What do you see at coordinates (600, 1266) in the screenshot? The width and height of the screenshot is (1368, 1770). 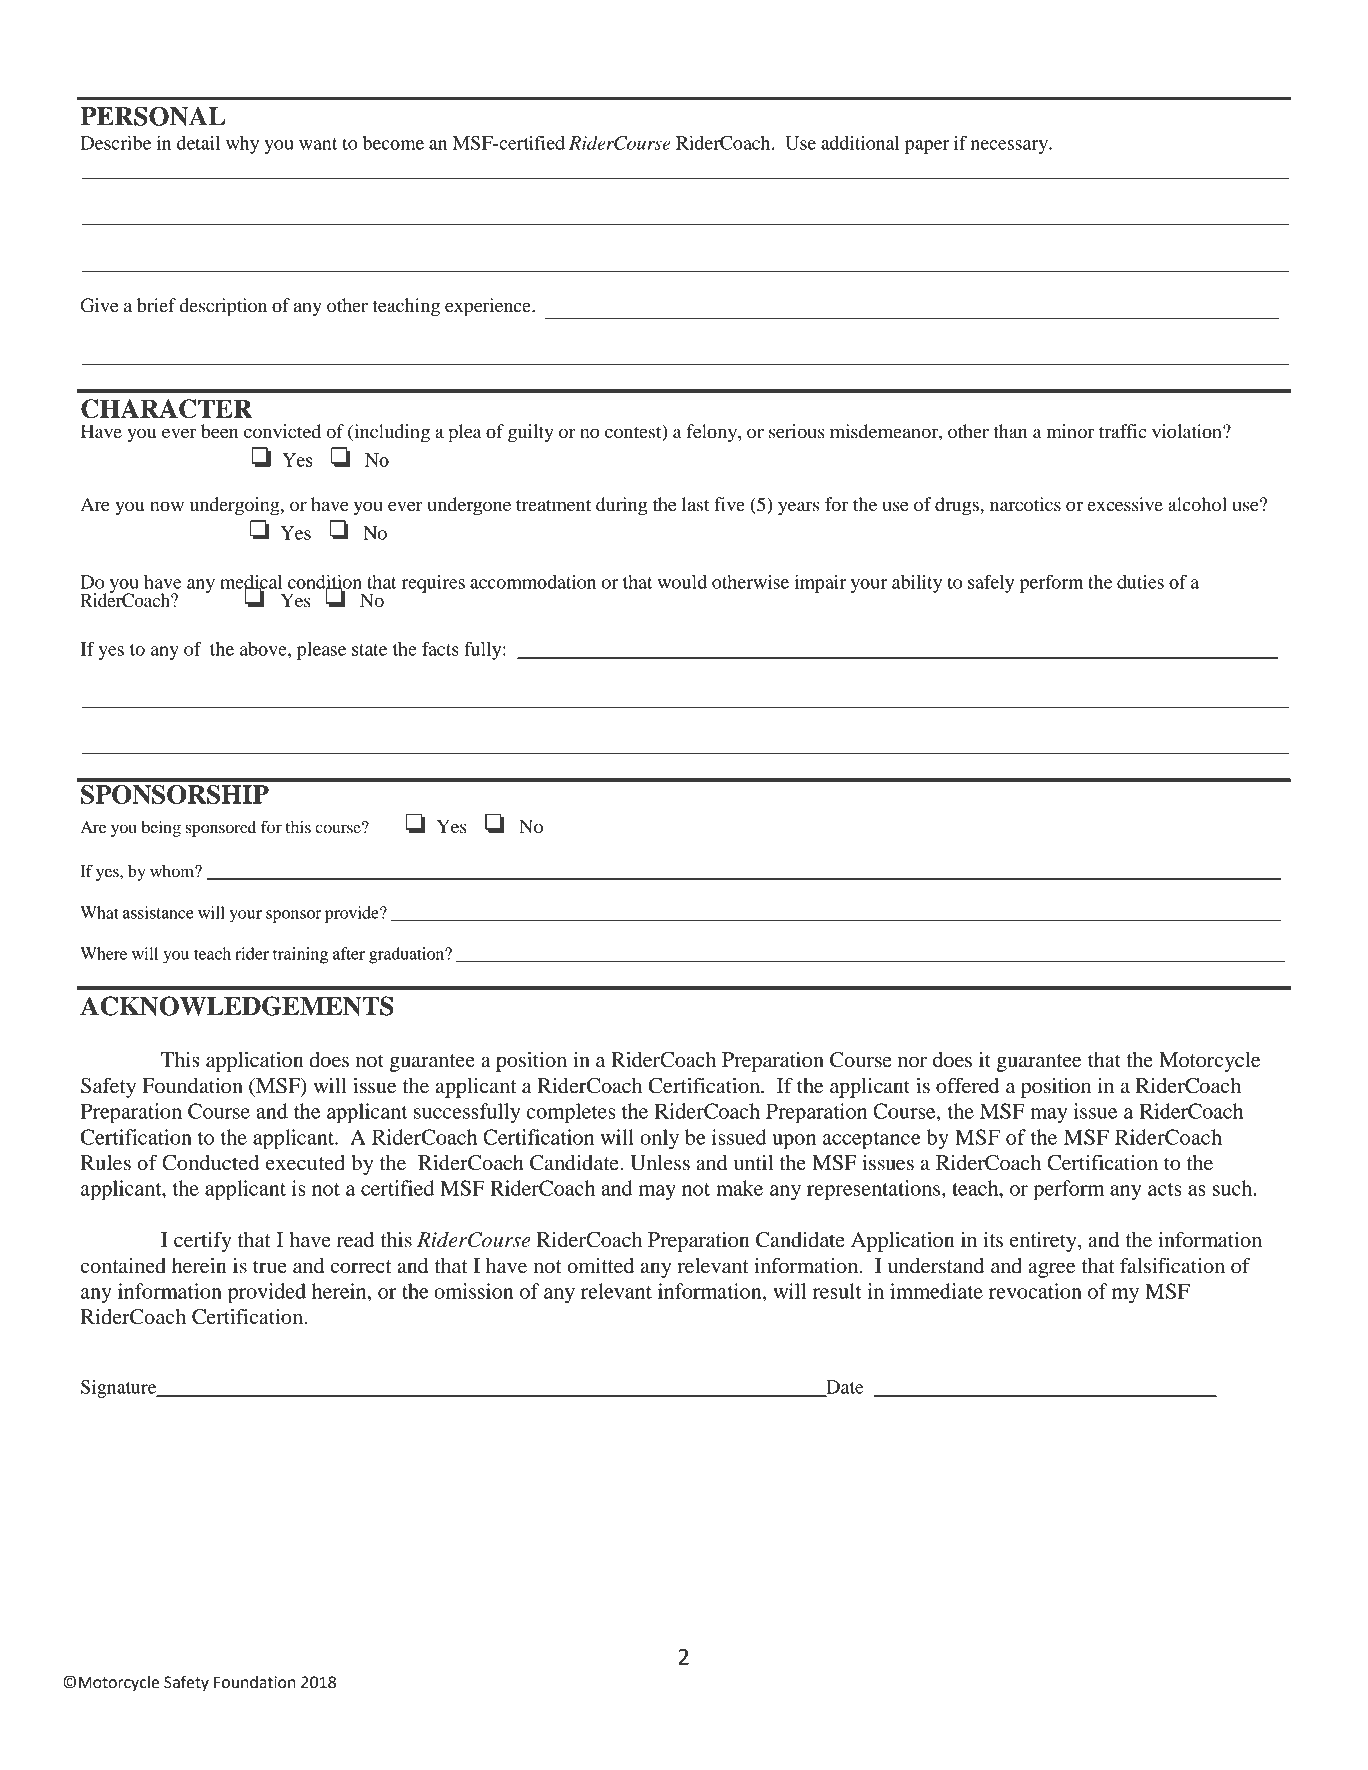 I see `omitted` at bounding box center [600, 1266].
